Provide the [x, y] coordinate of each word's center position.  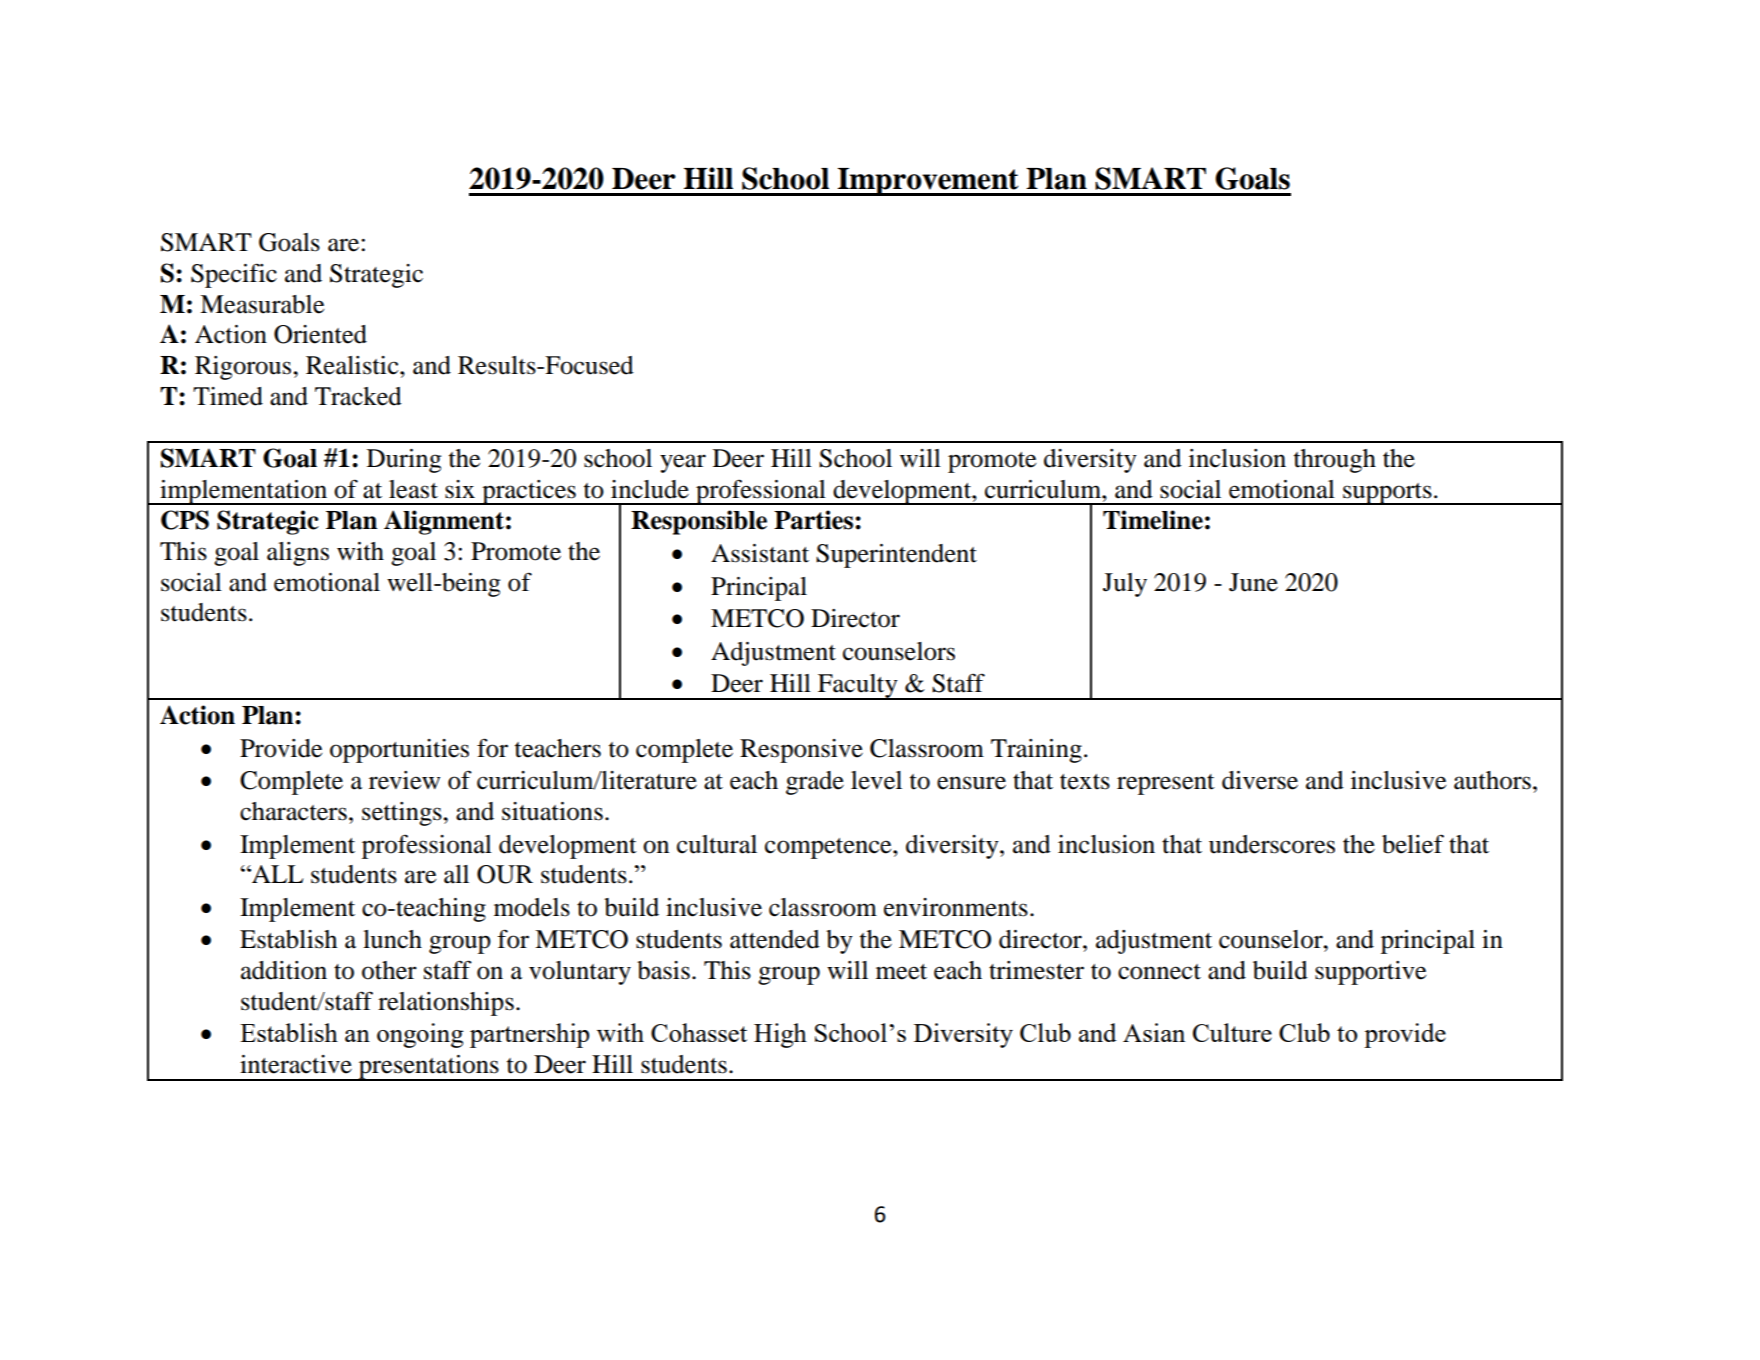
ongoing [420, 1035]
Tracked [358, 396]
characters [293, 811]
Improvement [928, 182]
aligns [298, 554]
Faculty [858, 687]
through [1335, 461]
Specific [234, 275]
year [683, 463]
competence [829, 848]
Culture [1232, 1032]
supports [1387, 494]
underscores [1272, 844]
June [1253, 582]
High [780, 1035]
